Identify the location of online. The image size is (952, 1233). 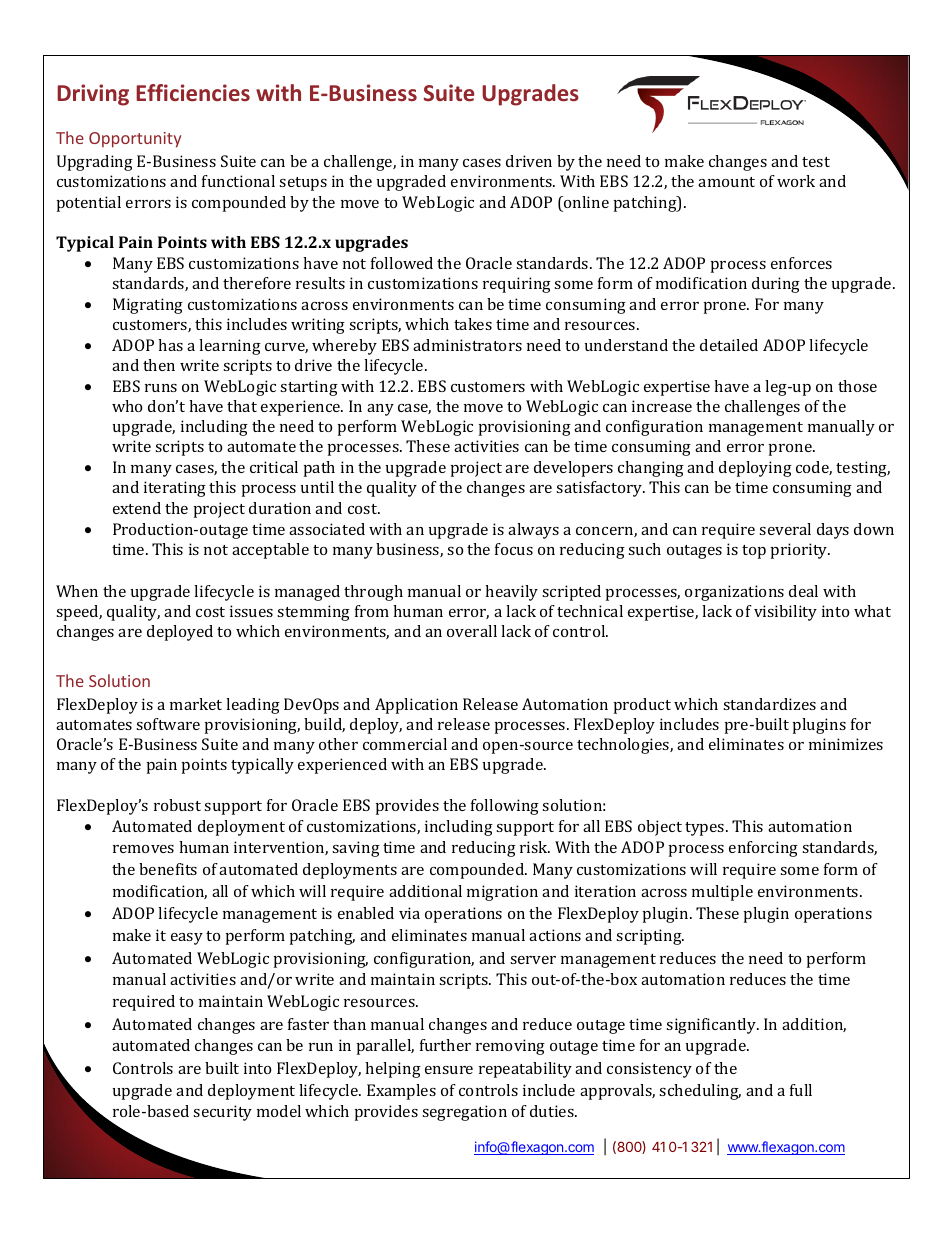
(585, 202).
